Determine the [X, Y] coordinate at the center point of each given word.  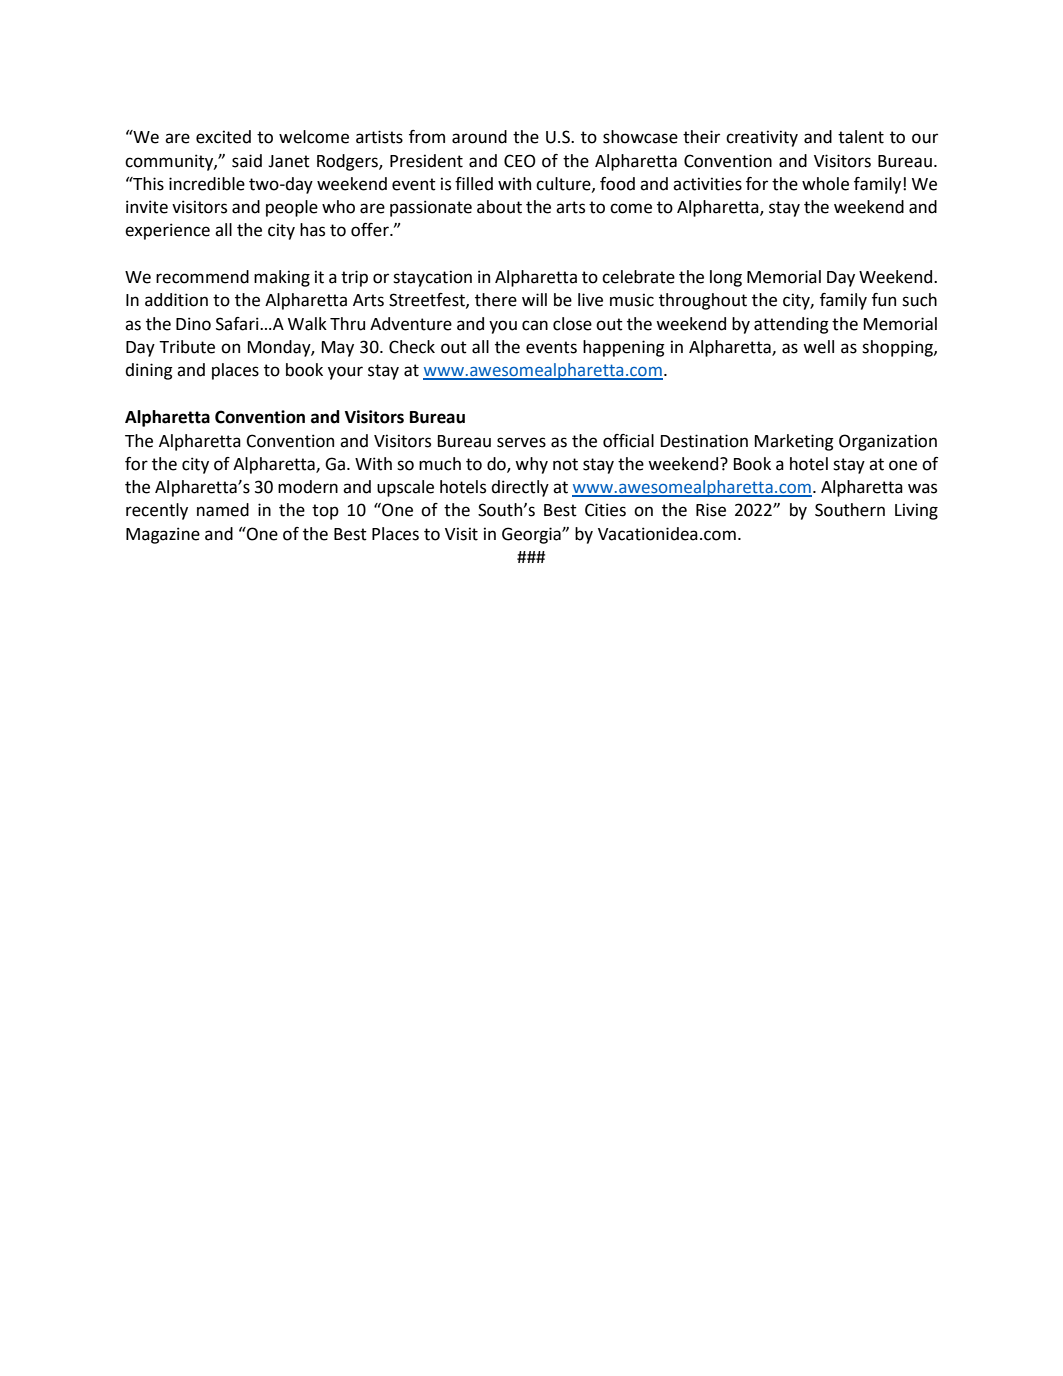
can [535, 325]
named [223, 510]
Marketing [794, 442]
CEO [520, 161]
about [499, 207]
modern [308, 487]
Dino [193, 324]
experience [167, 231]
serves [521, 442]
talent [861, 137]
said [247, 161]
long [726, 278]
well [818, 347]
